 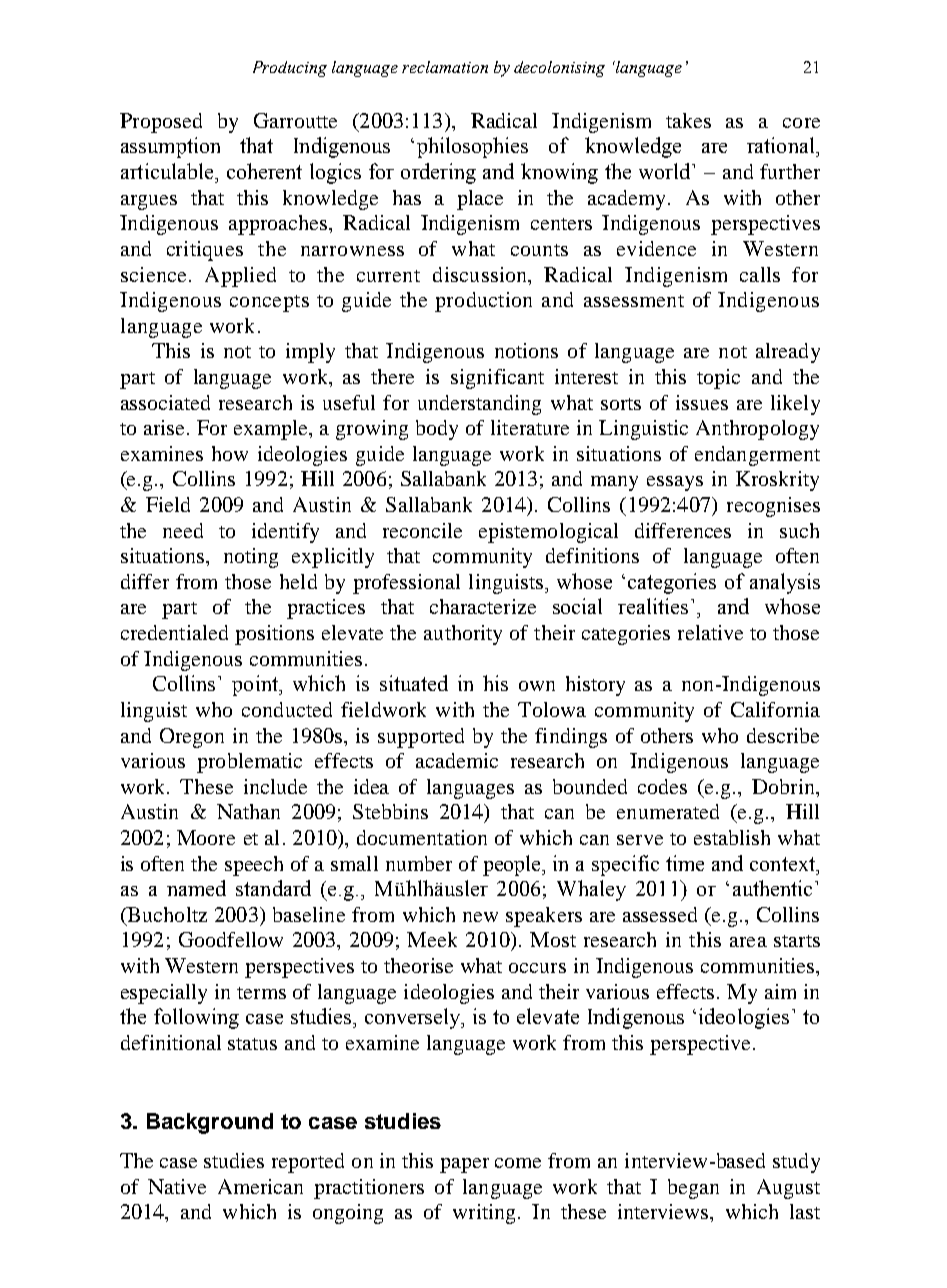 What do you see at coordinates (718, 379) in the screenshot?
I see `topic` at bounding box center [718, 379].
